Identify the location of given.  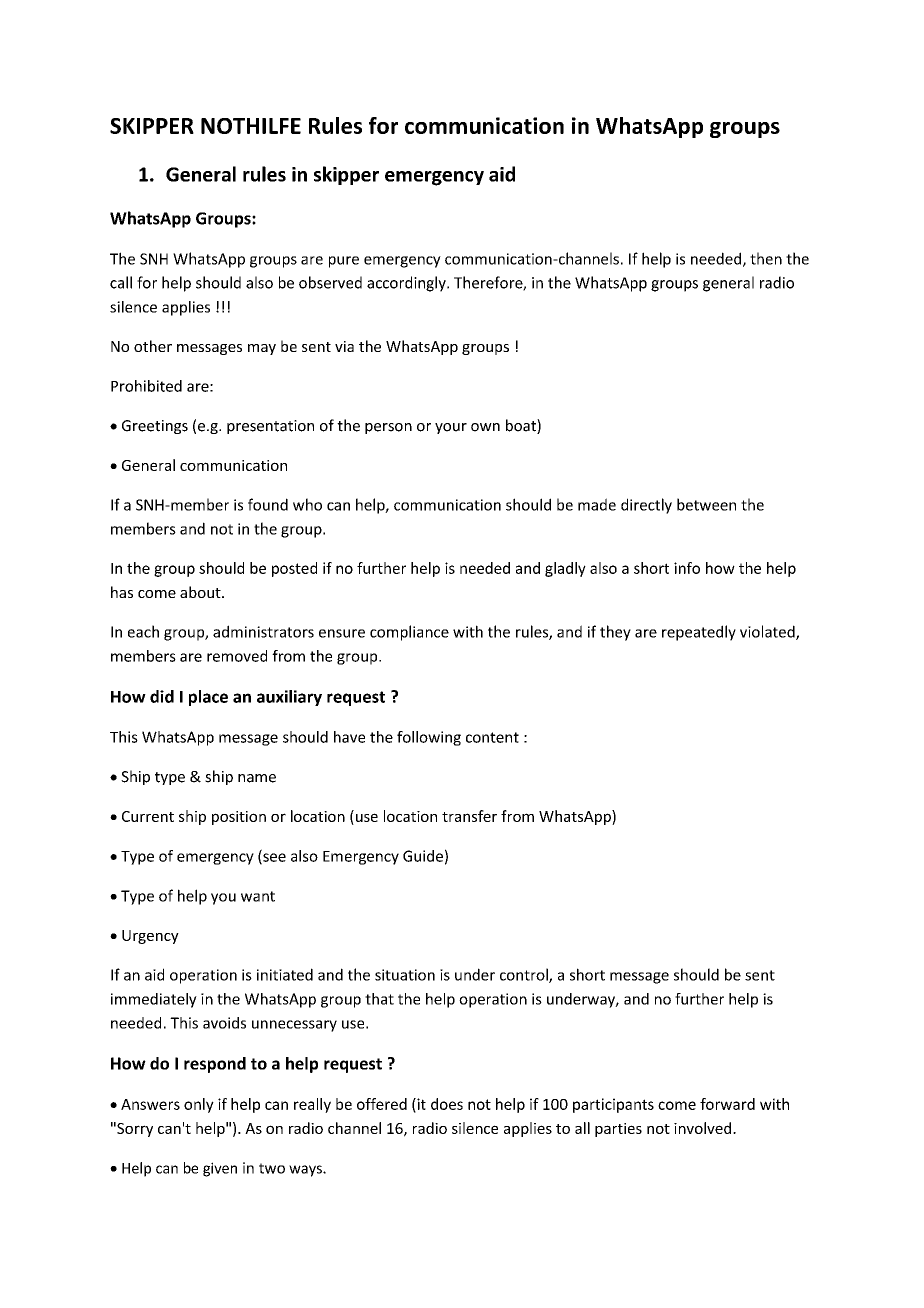
(220, 1169).
